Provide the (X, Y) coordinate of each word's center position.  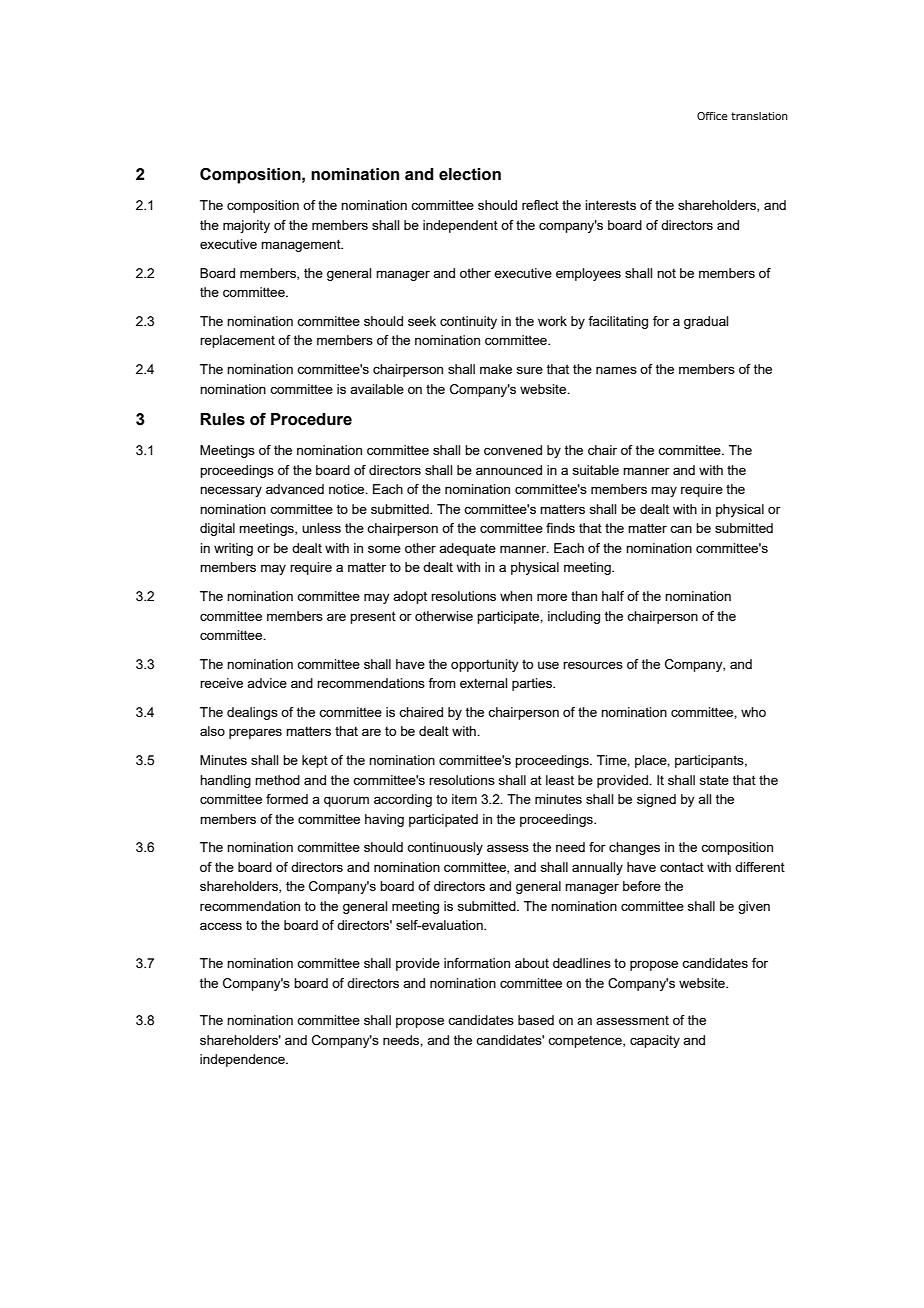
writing (233, 549)
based (536, 1020)
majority (246, 226)
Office (712, 116)
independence (243, 1060)
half (613, 596)
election (470, 174)
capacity (655, 1041)
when (516, 596)
